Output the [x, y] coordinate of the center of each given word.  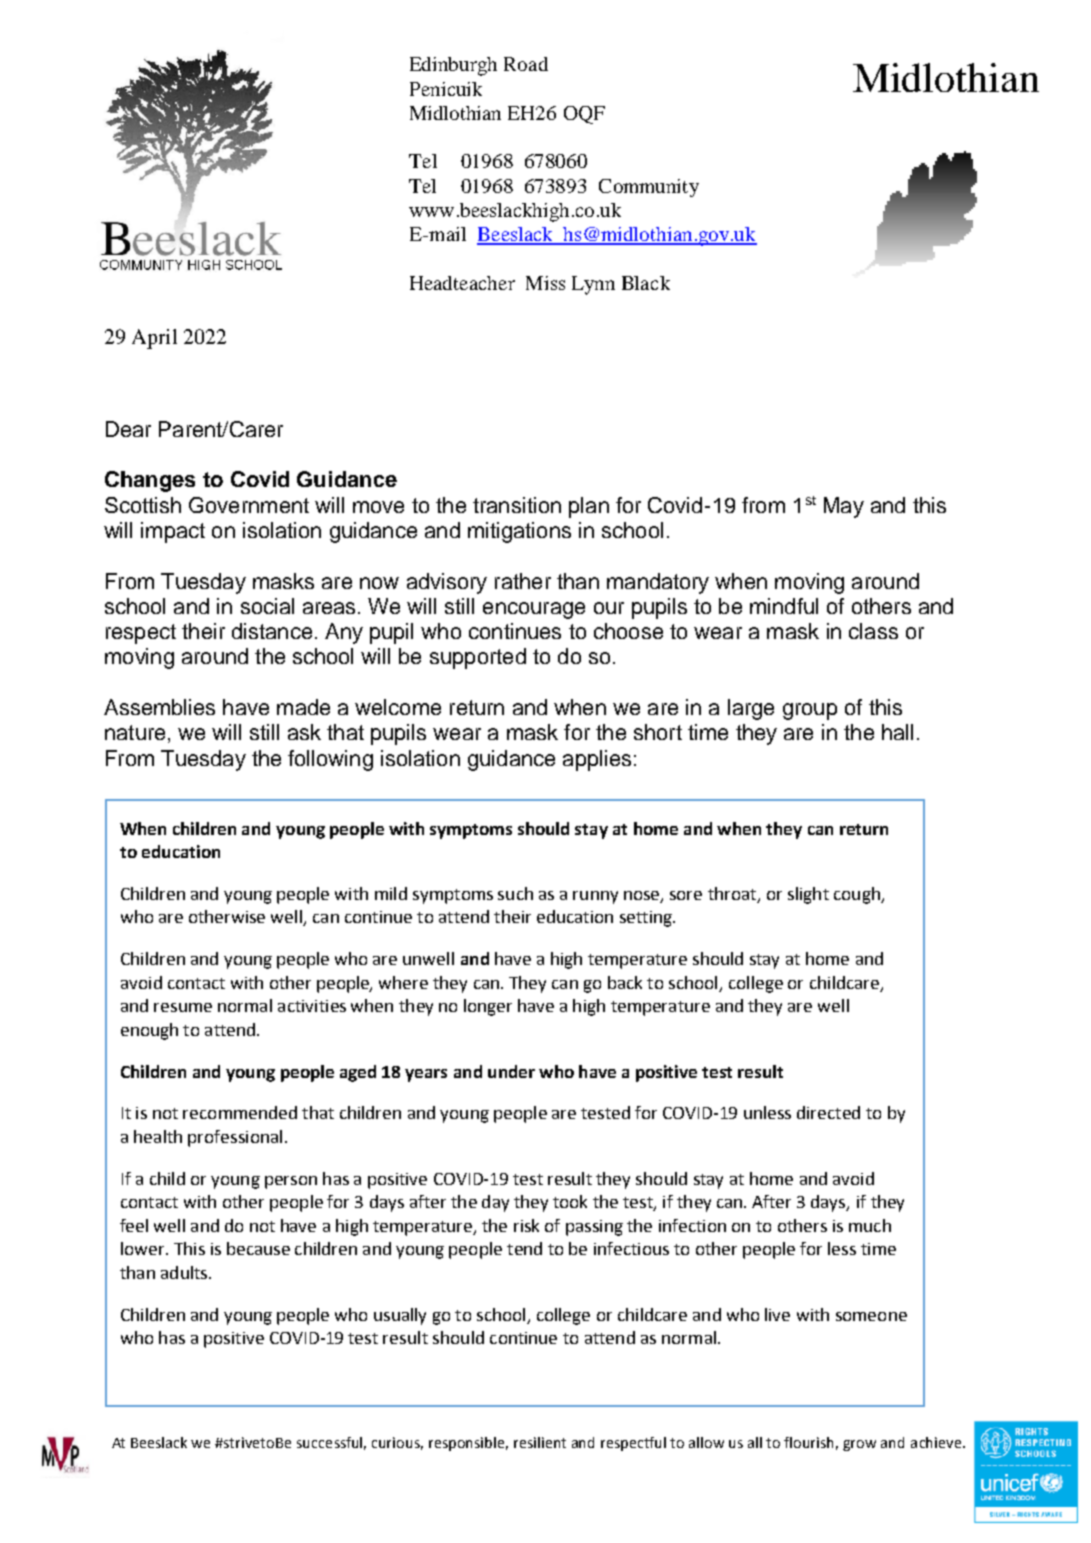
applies [597, 760]
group [810, 711]
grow [859, 1445]
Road [526, 64]
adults [185, 1272]
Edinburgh [453, 66]
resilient [540, 1442]
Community [649, 188]
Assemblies [159, 707]
